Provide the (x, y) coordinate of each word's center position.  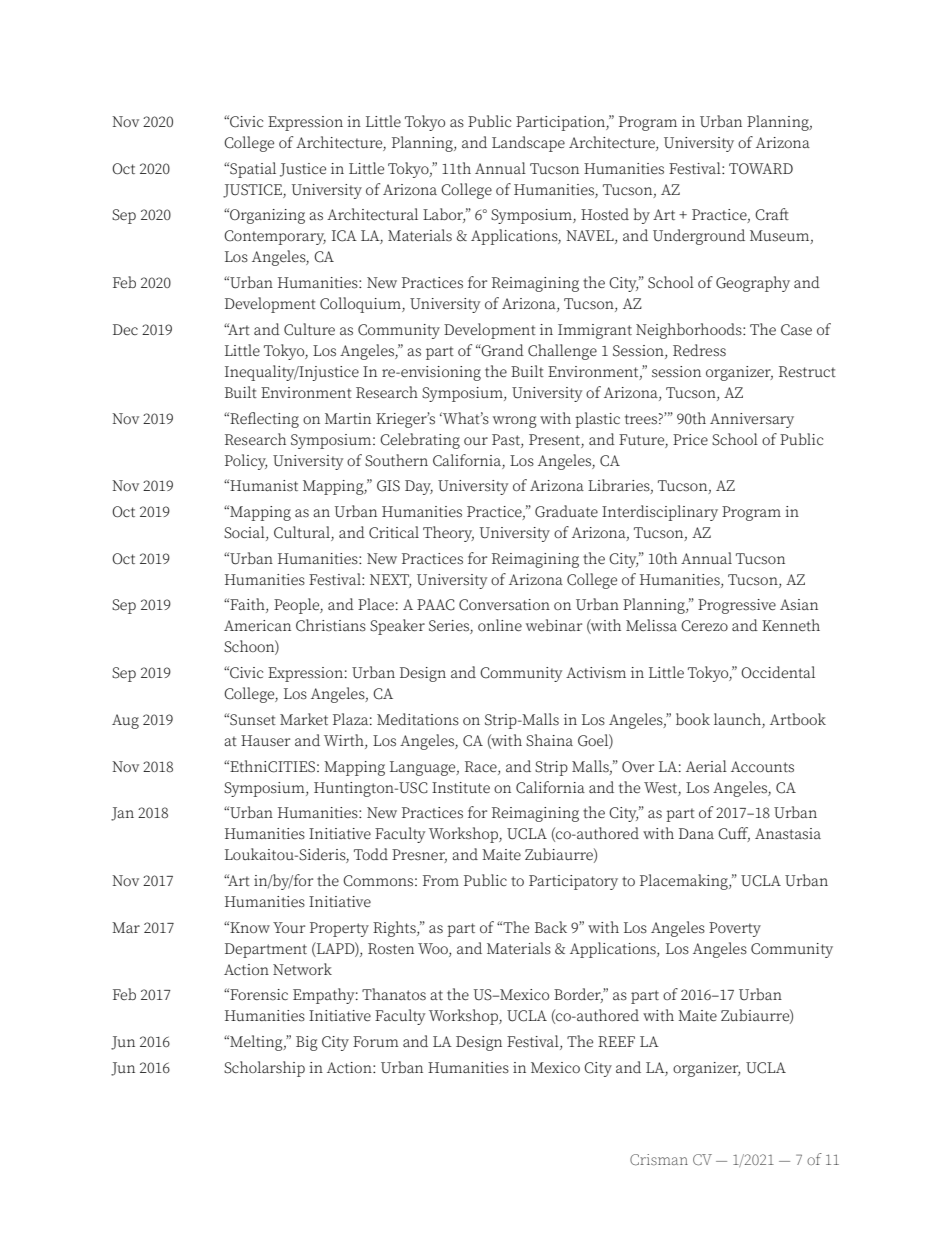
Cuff (734, 834)
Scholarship (264, 1069)
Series (450, 627)
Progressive (737, 606)
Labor (444, 215)
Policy (246, 462)
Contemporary (275, 237)
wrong (515, 422)
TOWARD (761, 168)
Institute (461, 788)
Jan (122, 814)
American (257, 625)
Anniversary (752, 420)
